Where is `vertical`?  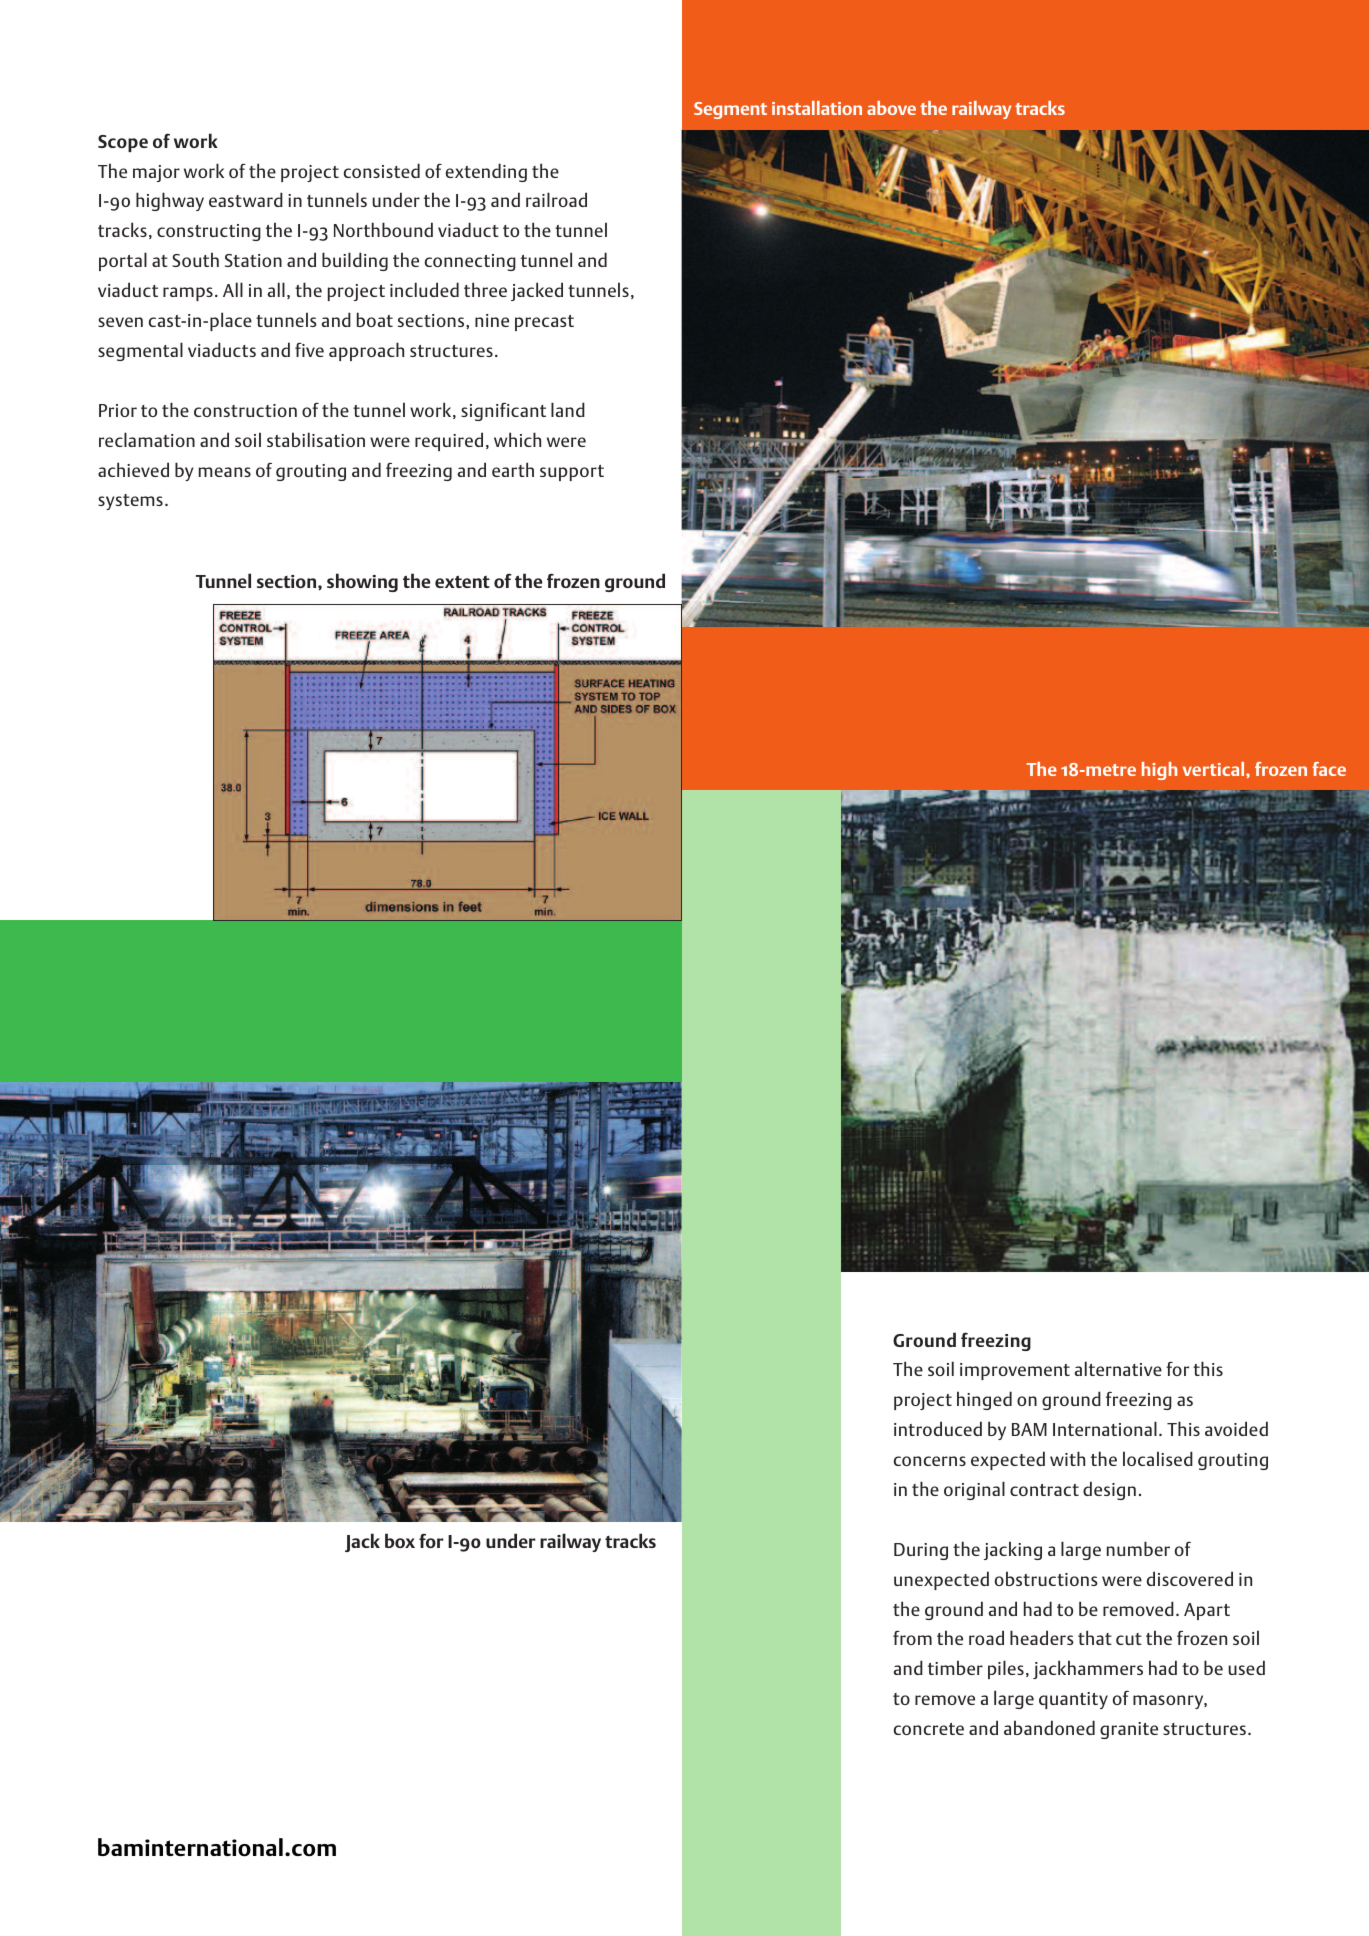
vertical is located at coordinates (1215, 769).
